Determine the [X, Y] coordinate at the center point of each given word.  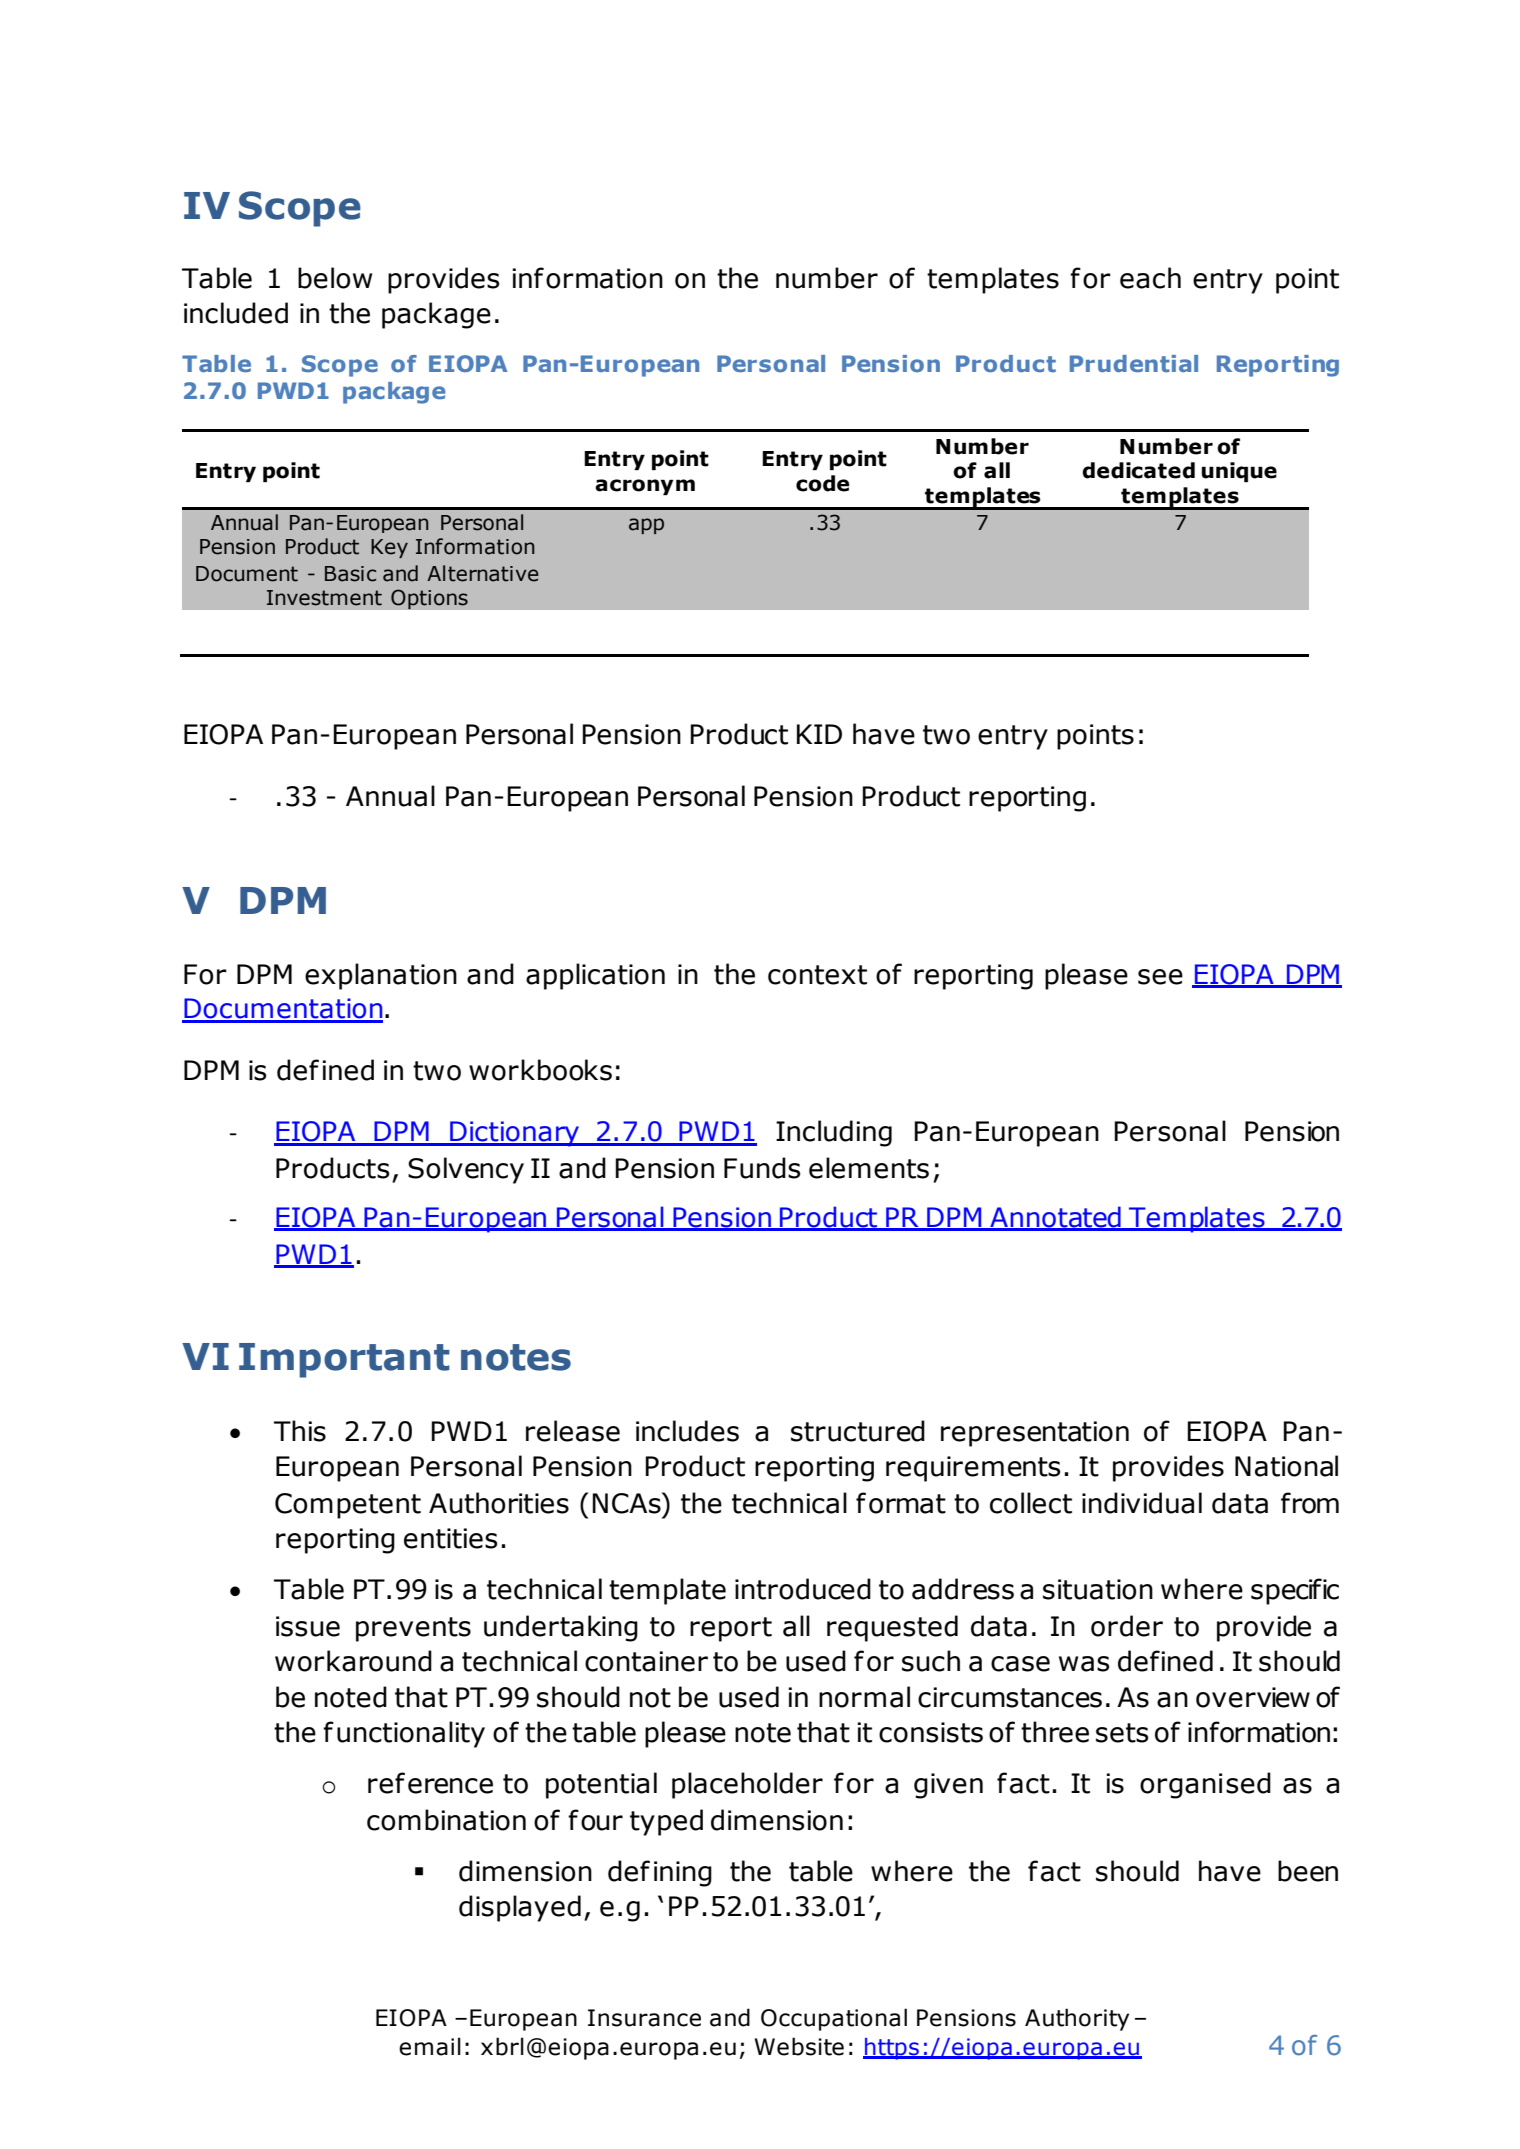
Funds [762, 1168]
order [1127, 1626]
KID [819, 734]
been [1308, 1871]
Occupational [834, 2019]
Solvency [466, 1170]
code [823, 483]
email [430, 2046]
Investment [324, 598]
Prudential [1134, 363]
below [335, 278]
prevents [413, 1629]
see [1160, 977]
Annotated [1055, 1218]
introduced [803, 1589]
